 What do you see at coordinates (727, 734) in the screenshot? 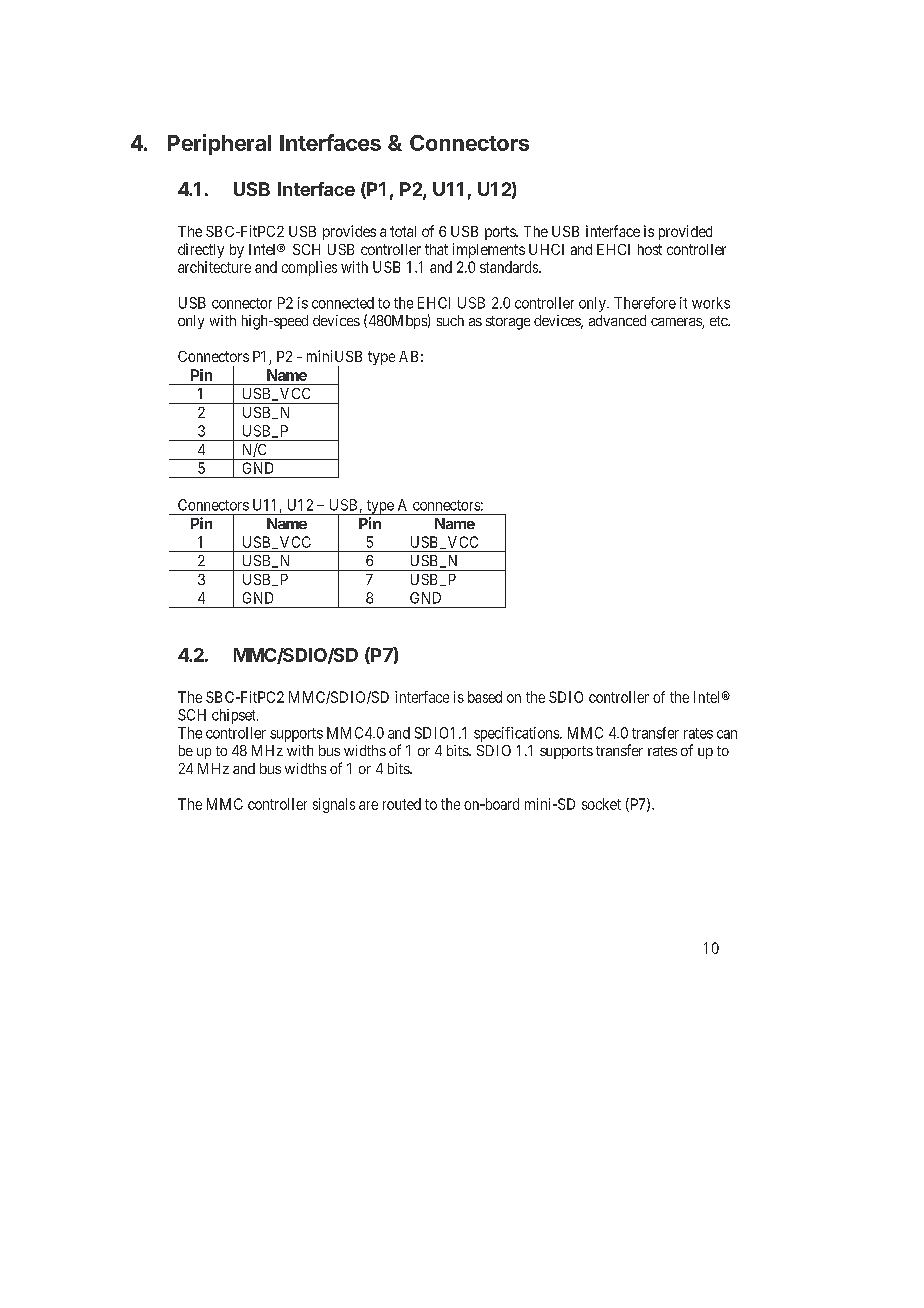
I see `can` at bounding box center [727, 734].
